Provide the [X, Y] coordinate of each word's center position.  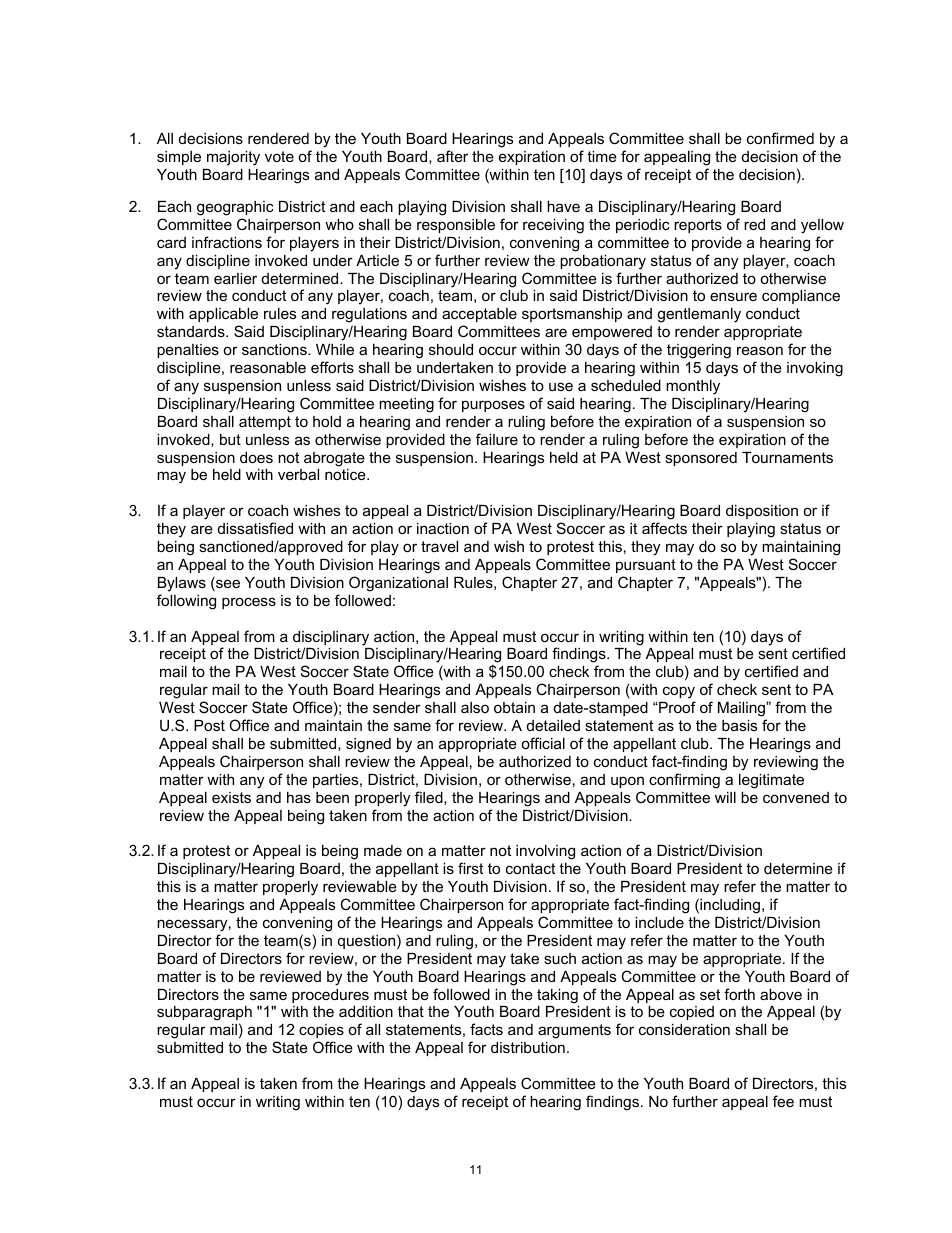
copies [321, 1031]
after [452, 156]
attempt [265, 423]
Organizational [398, 584]
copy [679, 692]
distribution [528, 1047]
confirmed [780, 138]
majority [233, 158]
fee [783, 1101]
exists [231, 797]
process [249, 603]
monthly [693, 387]
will [725, 797]
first [470, 868]
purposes [493, 406]
